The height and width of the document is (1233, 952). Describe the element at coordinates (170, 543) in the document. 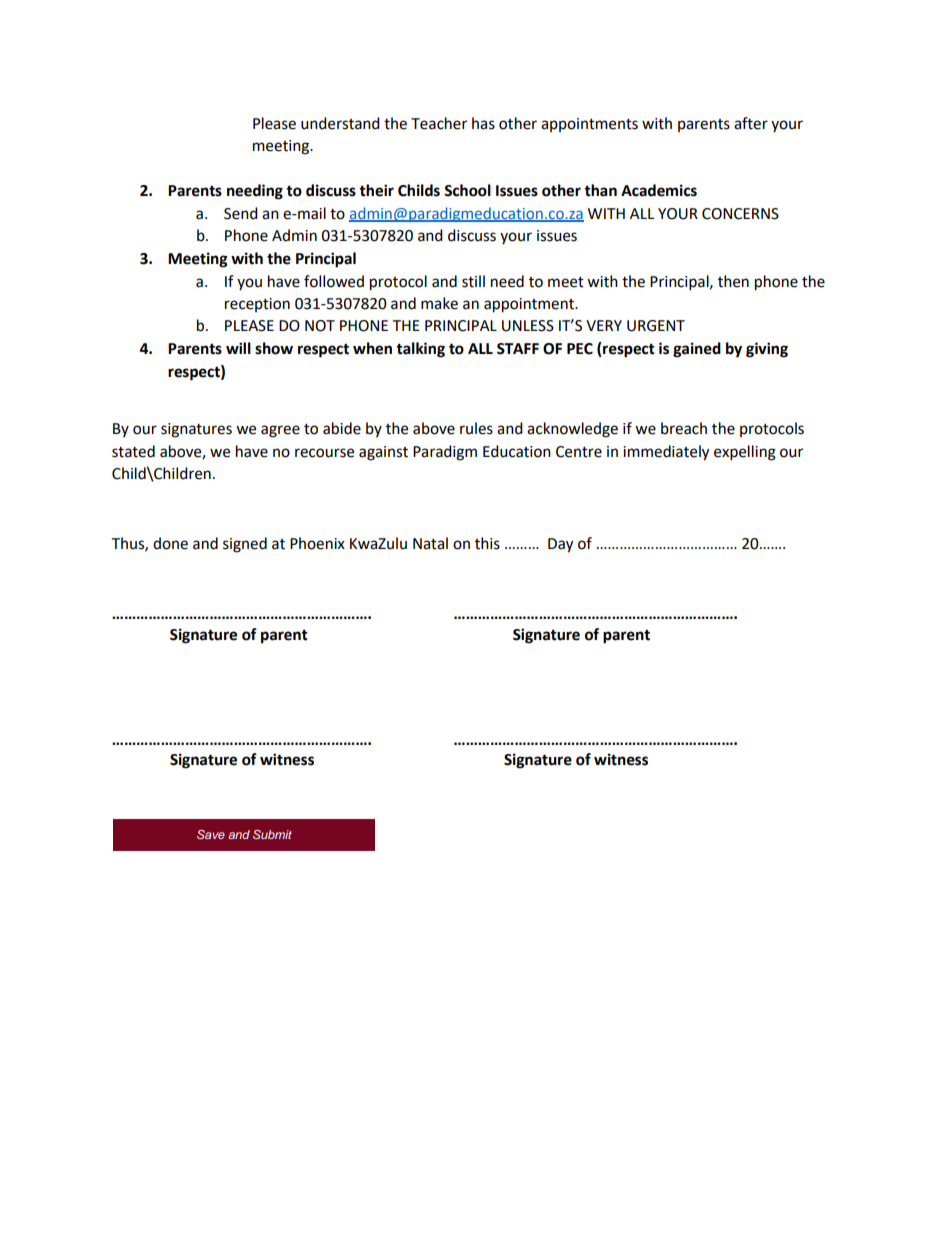

I see `done` at that location.
